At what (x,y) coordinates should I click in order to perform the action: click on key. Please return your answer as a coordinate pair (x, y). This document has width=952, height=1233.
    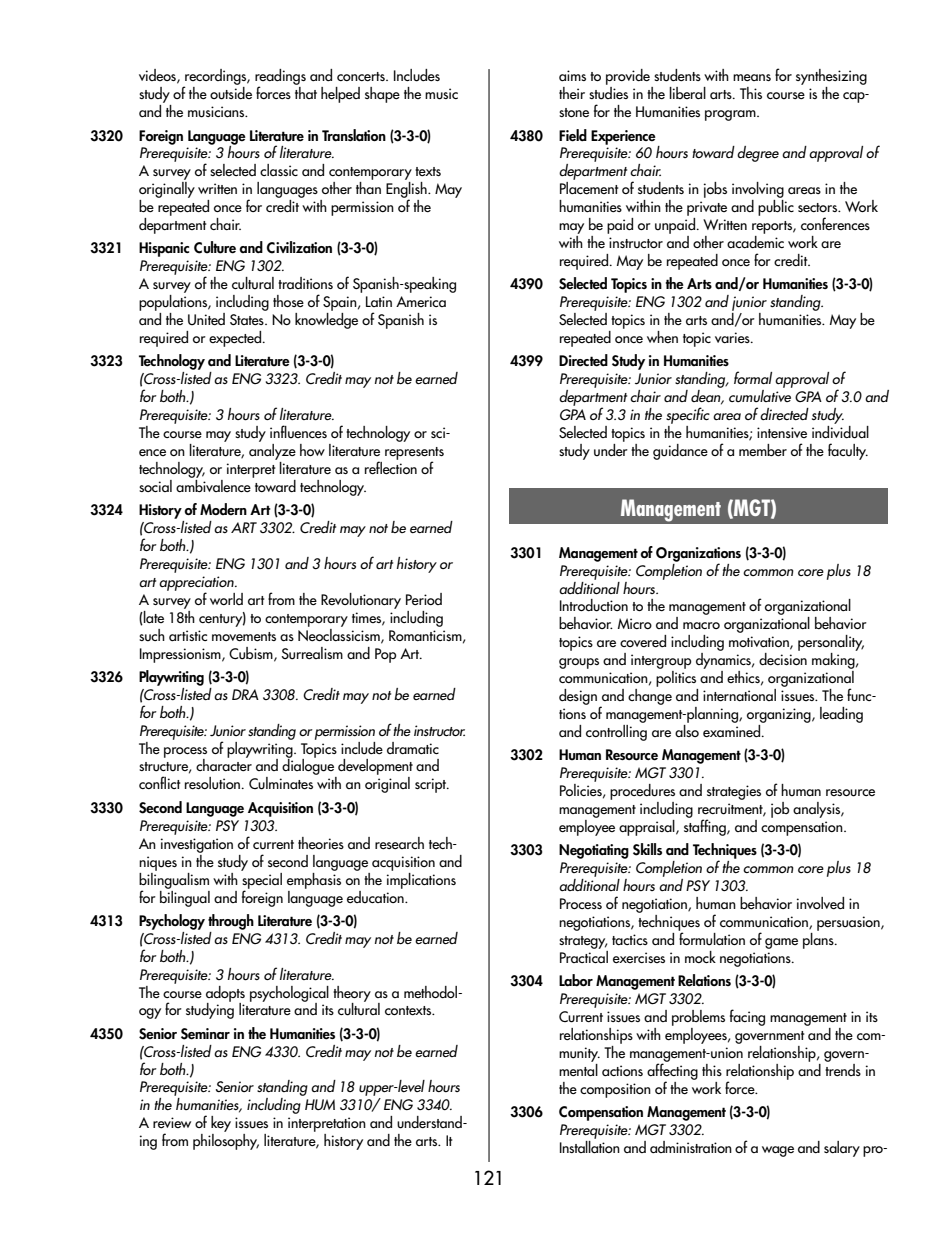
    Looking at the image, I should click on (221, 1125).
